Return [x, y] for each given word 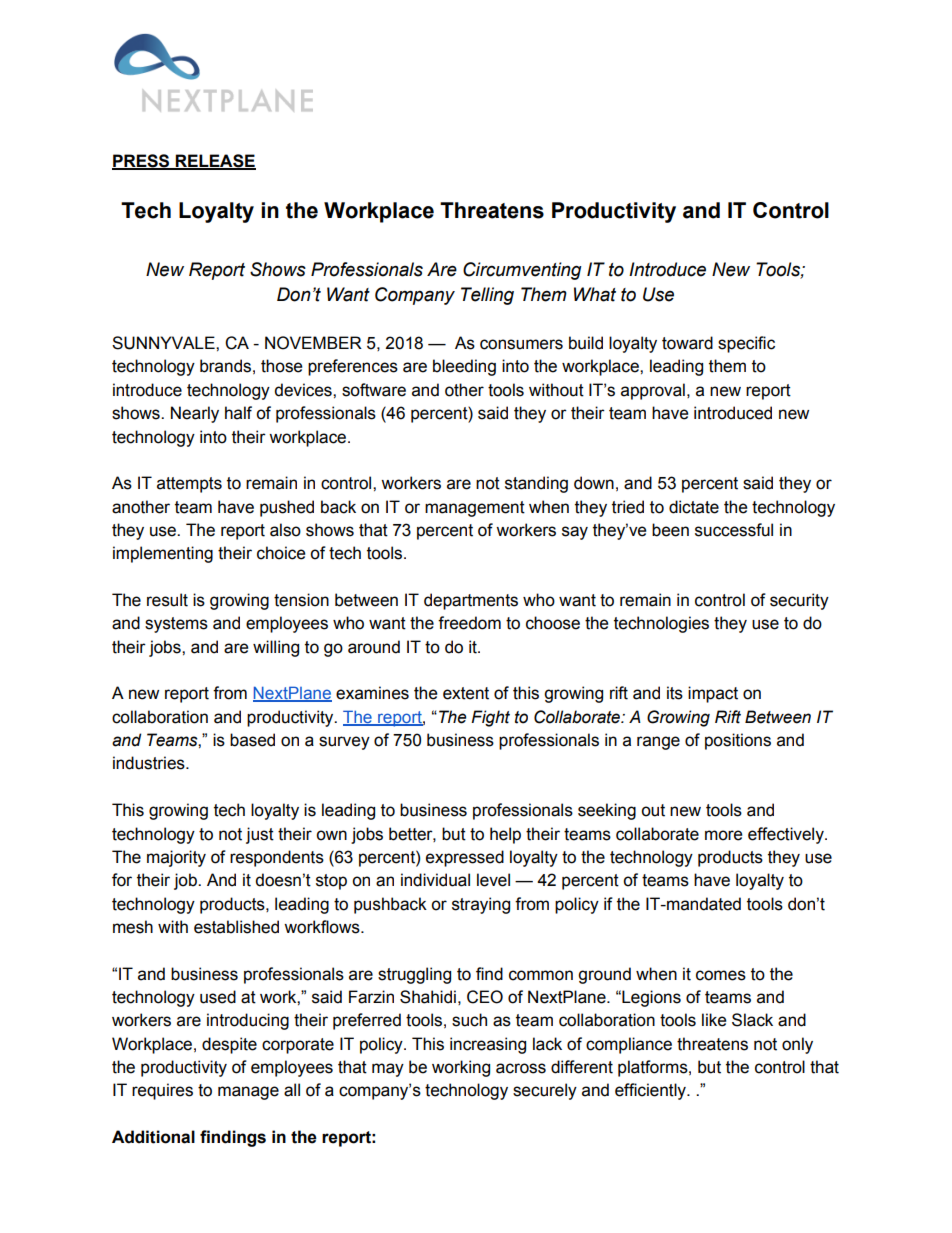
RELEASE [214, 162]
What [595, 294]
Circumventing [522, 271]
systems [176, 625]
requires [162, 1091]
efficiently [651, 1091]
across [521, 1068]
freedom [469, 623]
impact [713, 694]
